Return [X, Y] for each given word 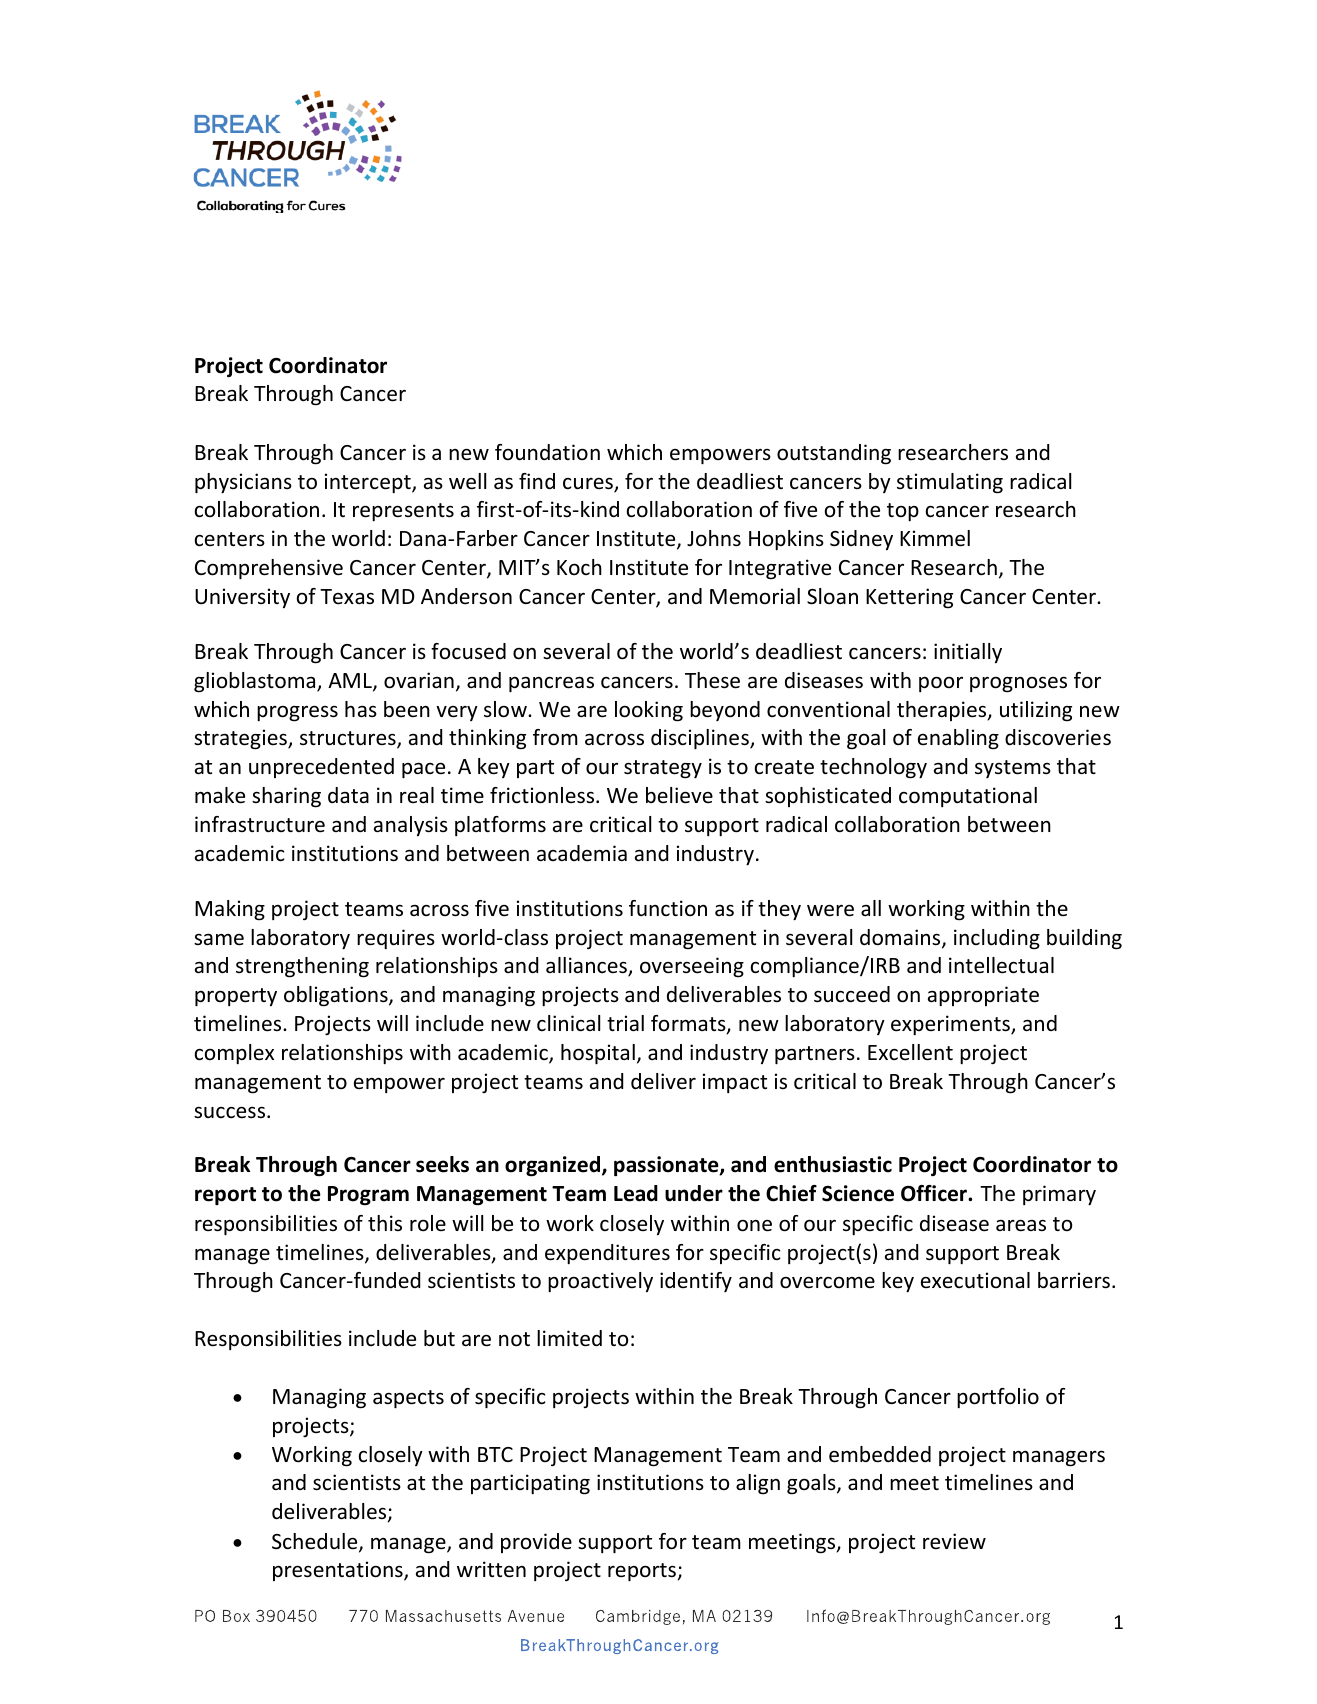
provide [536, 1543]
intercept [369, 483]
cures [589, 484]
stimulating [950, 483]
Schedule [316, 1542]
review [954, 1541]
